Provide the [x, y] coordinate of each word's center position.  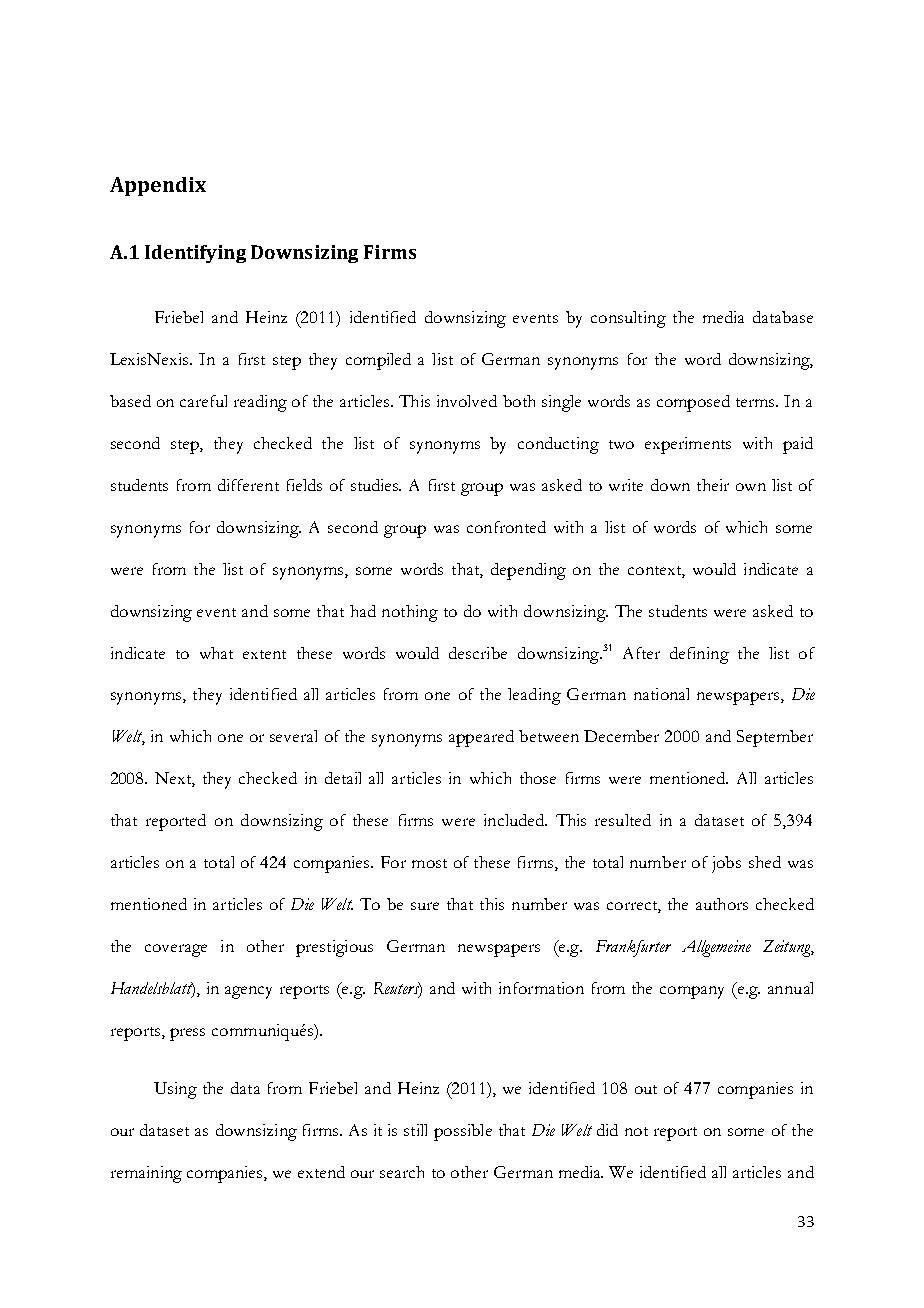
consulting [628, 319]
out [646, 1089]
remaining [146, 1174]
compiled [378, 361]
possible [463, 1132]
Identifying [195, 254]
